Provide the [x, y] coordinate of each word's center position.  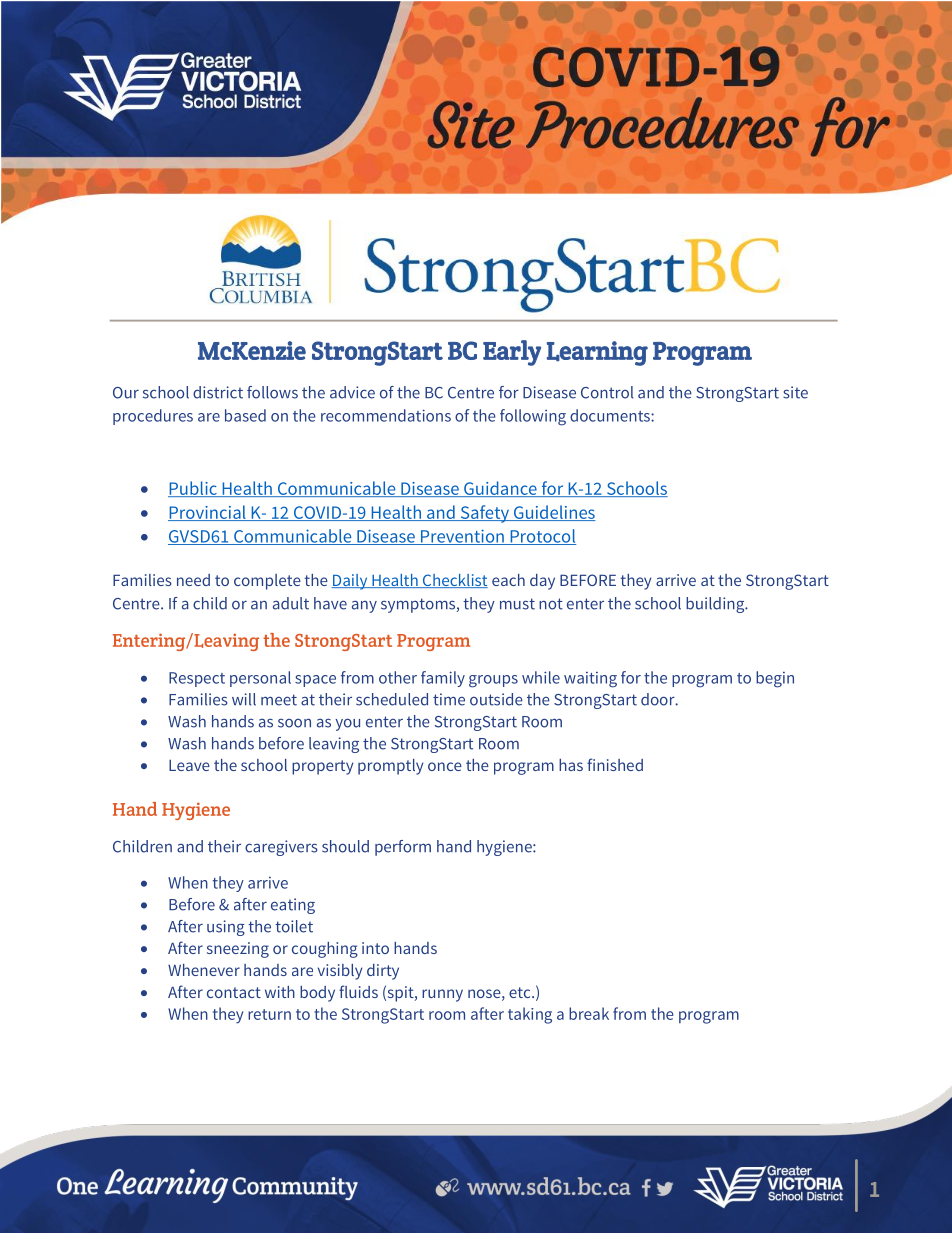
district [218, 392]
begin [775, 679]
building [716, 605]
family [443, 679]
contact [234, 992]
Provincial [208, 513]
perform [403, 848]
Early [512, 353]
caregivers [281, 848]
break [589, 1013]
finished [615, 764]
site [795, 392]
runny [442, 995]
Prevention [462, 537]
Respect [197, 679]
